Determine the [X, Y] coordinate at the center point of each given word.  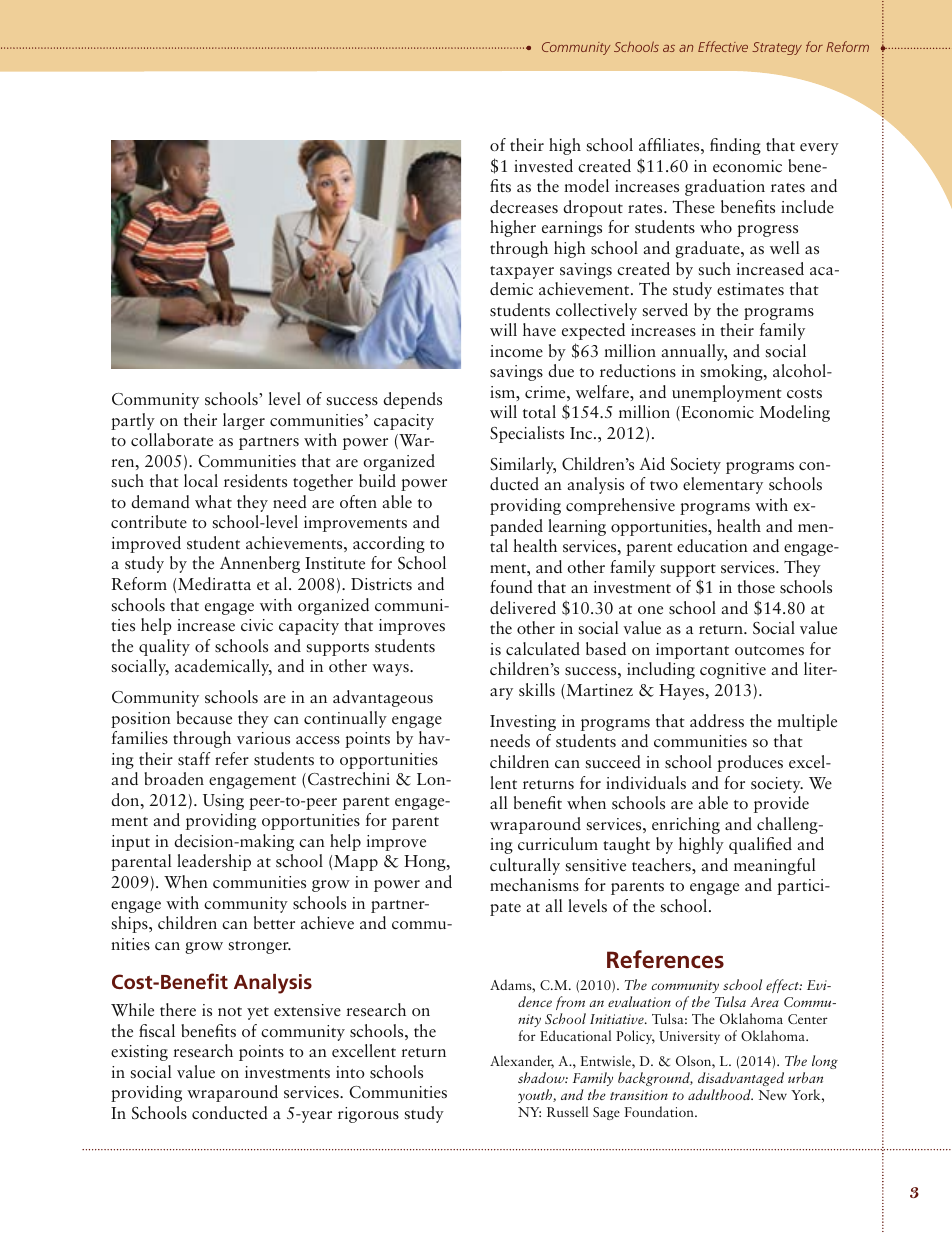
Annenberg [260, 564]
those [756, 586]
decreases [524, 207]
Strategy [777, 48]
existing [139, 1053]
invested [543, 165]
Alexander [522, 1062]
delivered [523, 607]
